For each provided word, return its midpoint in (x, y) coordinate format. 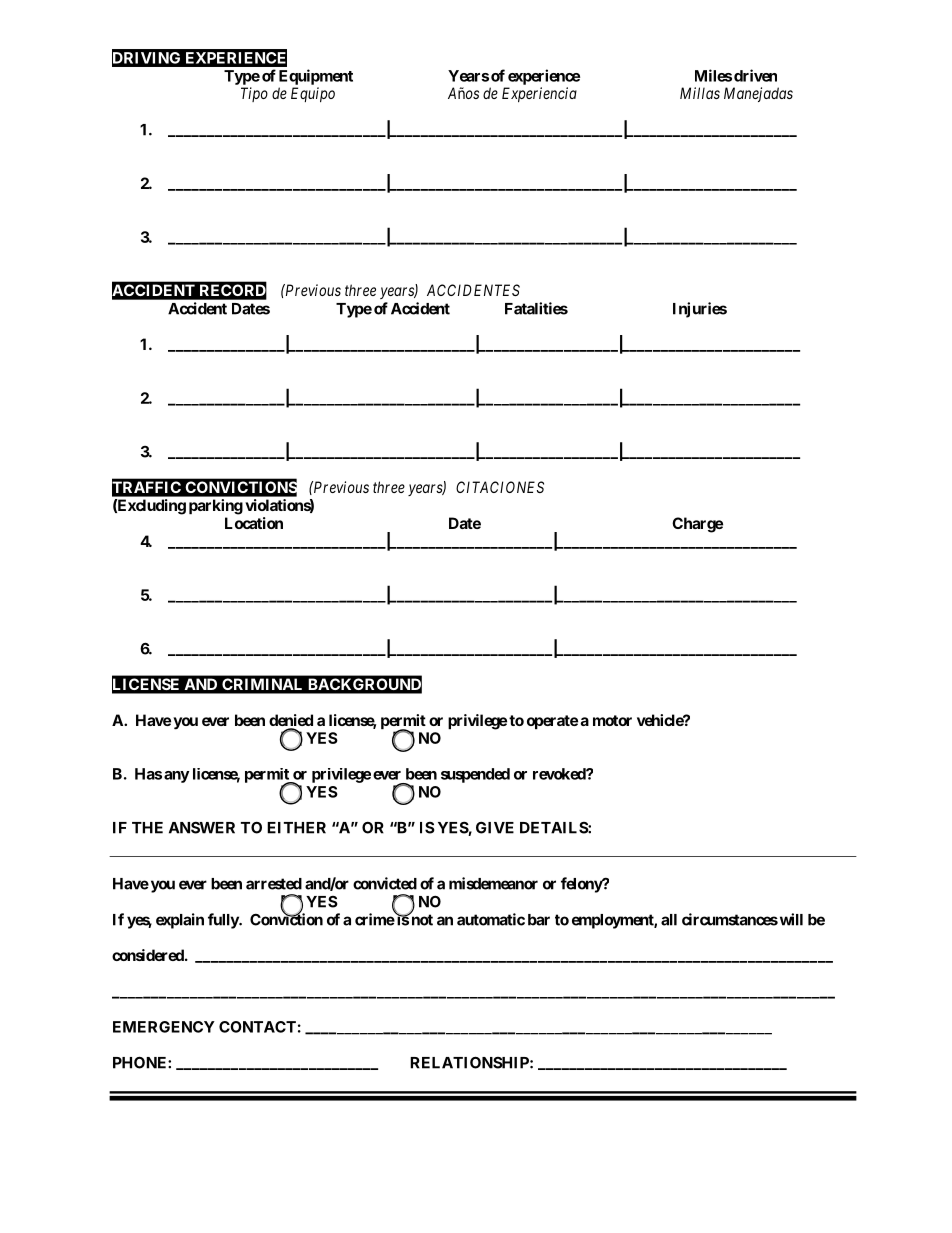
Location (254, 523)
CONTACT (257, 1027)
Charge (697, 525)
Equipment (316, 77)
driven (755, 75)
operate (552, 722)
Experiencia (539, 94)
